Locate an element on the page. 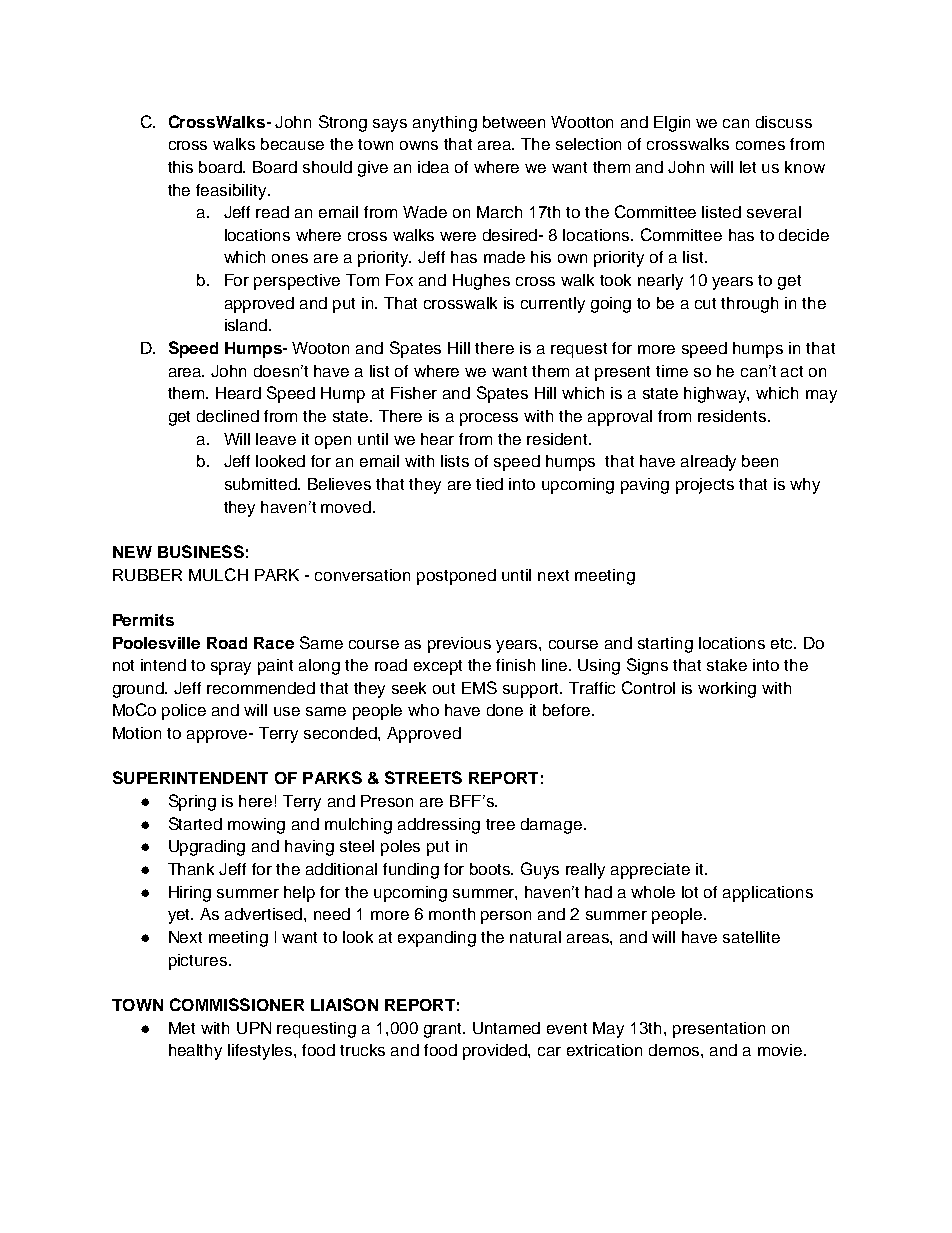 This image has height=1233, width=952. Met is located at coordinates (182, 1028).
